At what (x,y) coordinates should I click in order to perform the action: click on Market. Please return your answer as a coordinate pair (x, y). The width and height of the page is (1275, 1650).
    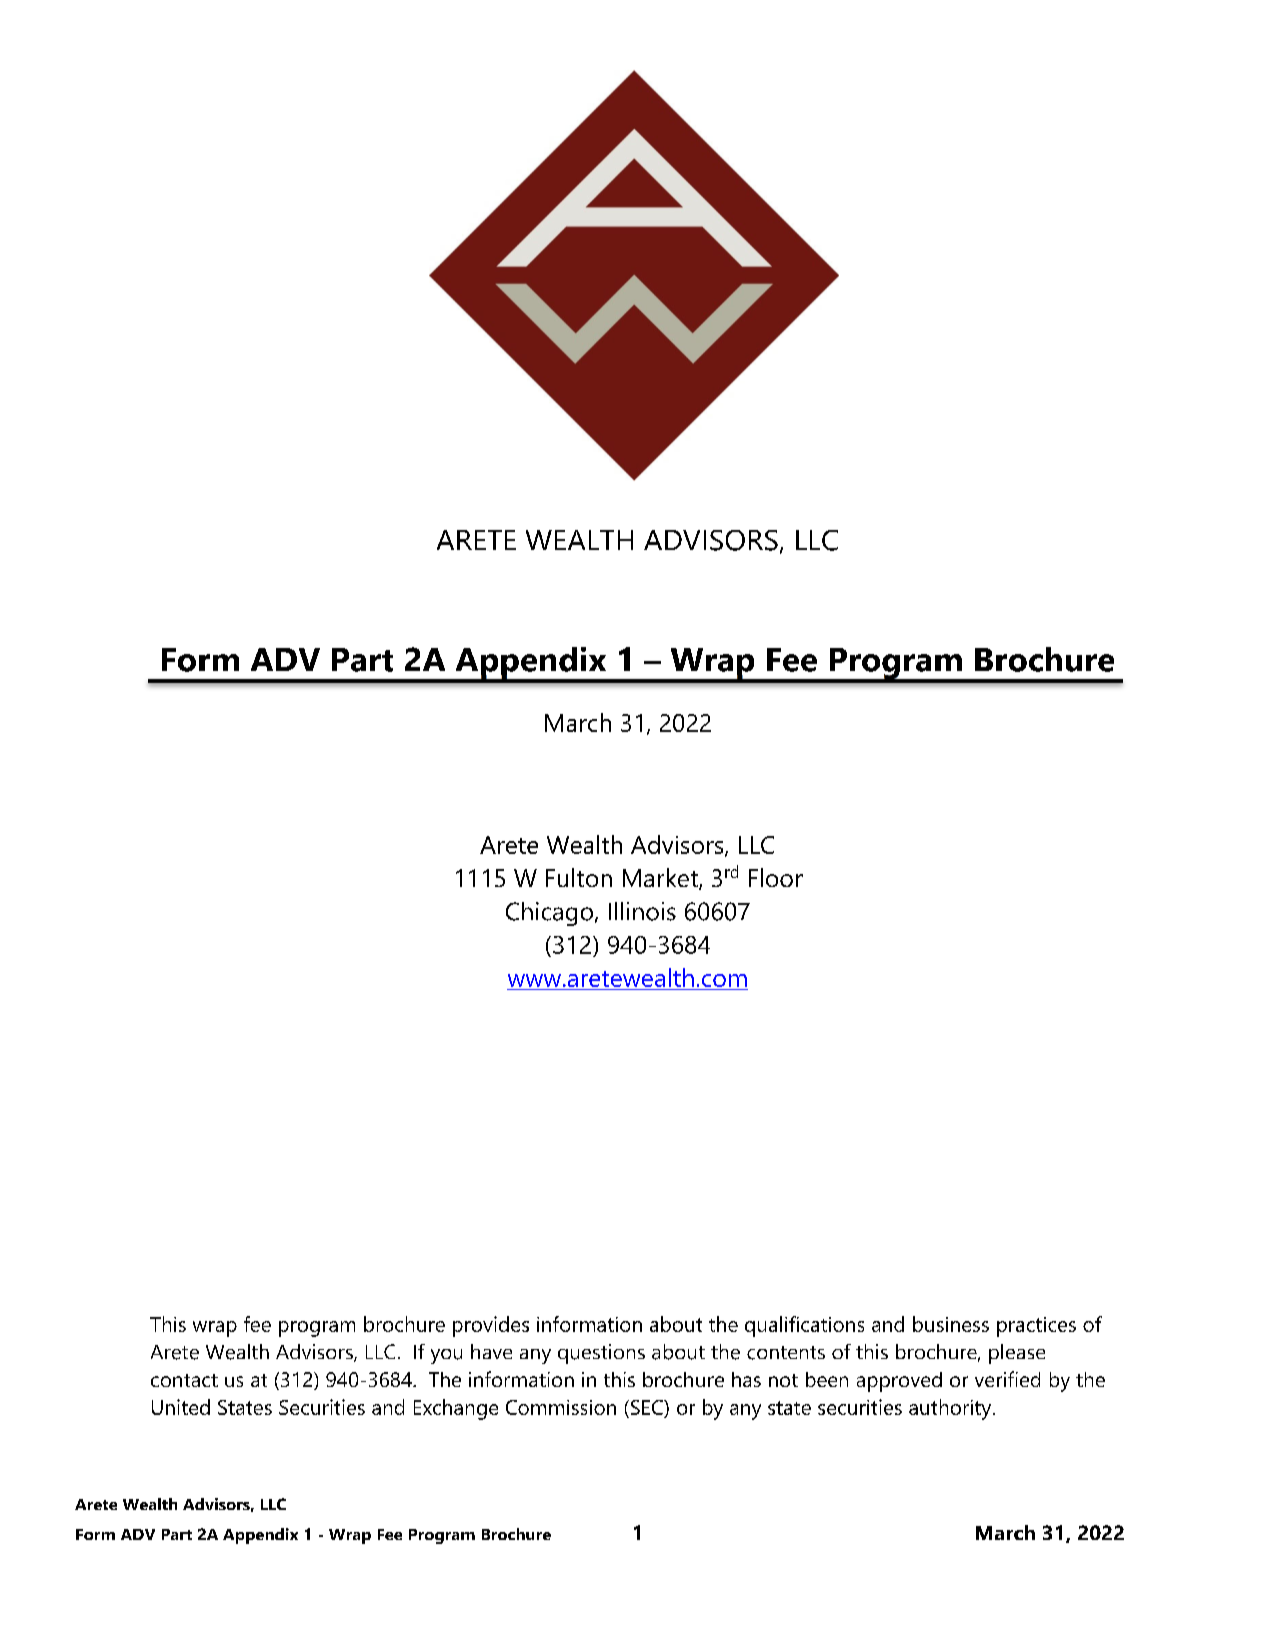
    Looking at the image, I should click on (661, 879).
